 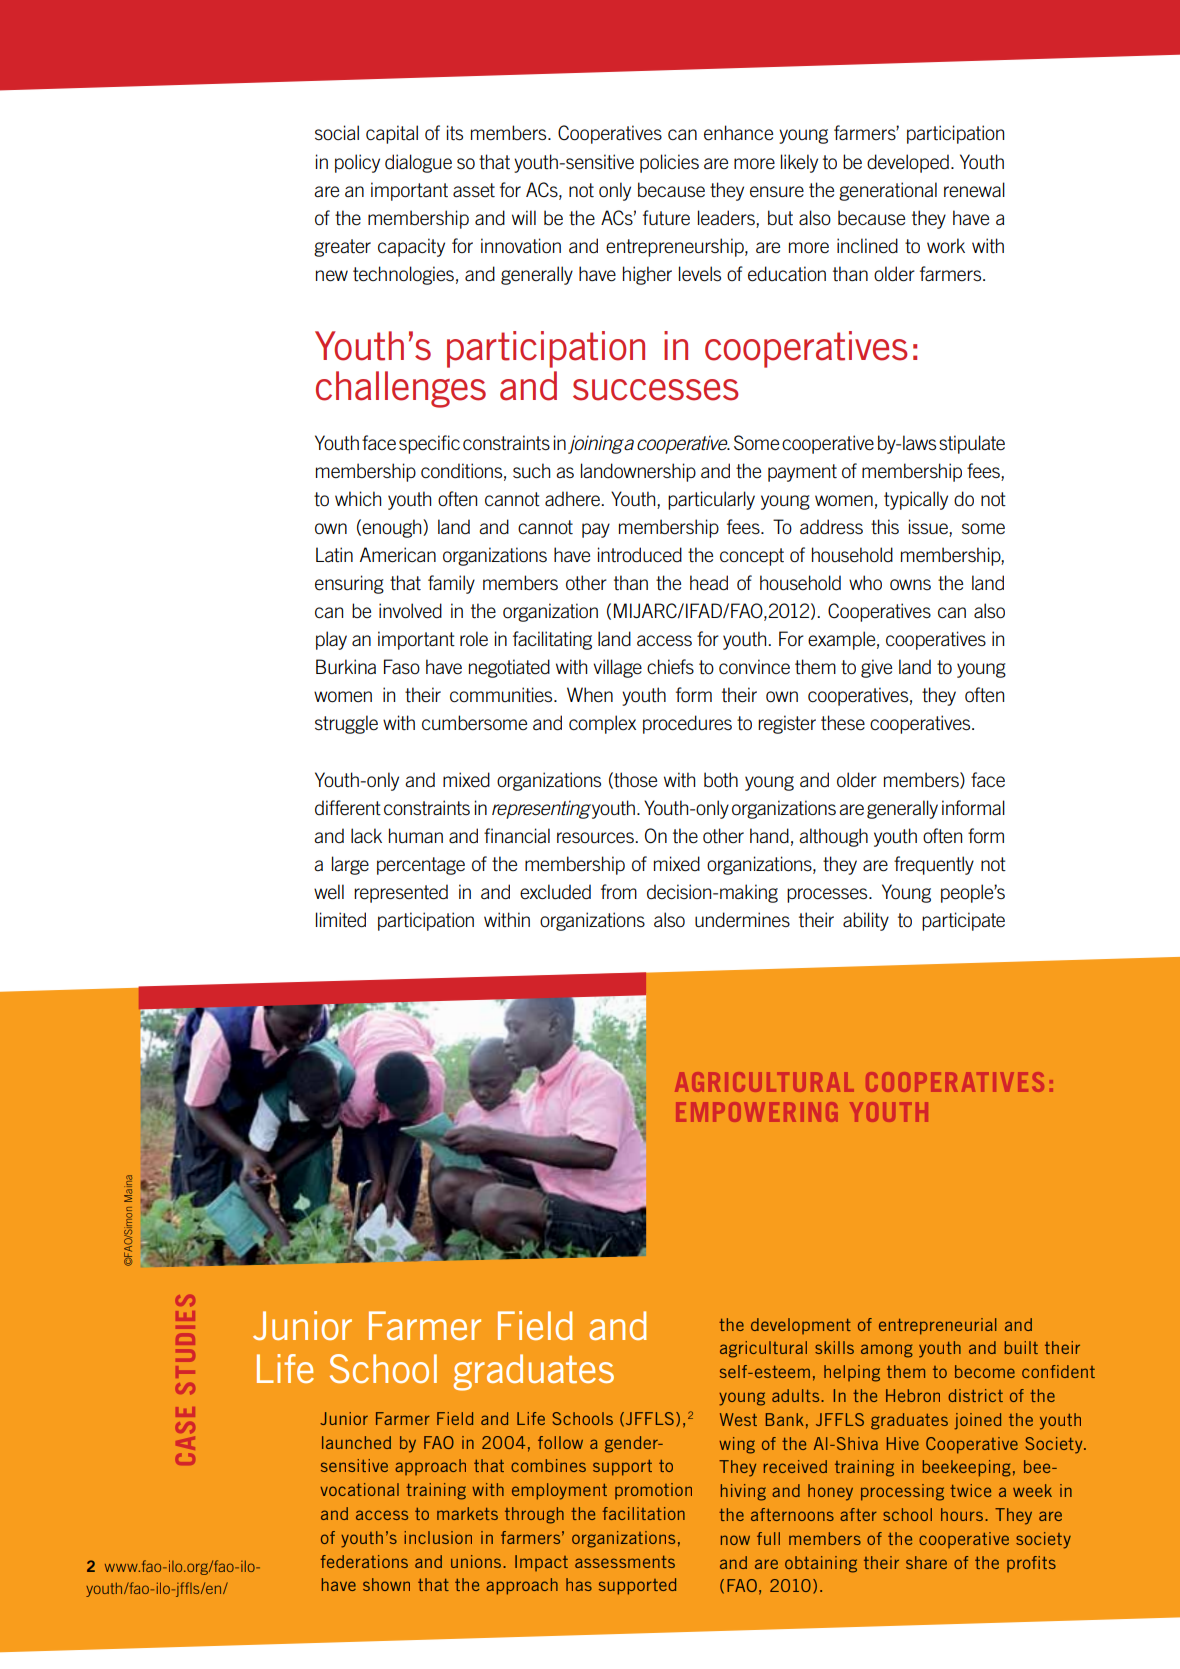 What do you see at coordinates (910, 585) in the screenshot?
I see `owns` at bounding box center [910, 585].
